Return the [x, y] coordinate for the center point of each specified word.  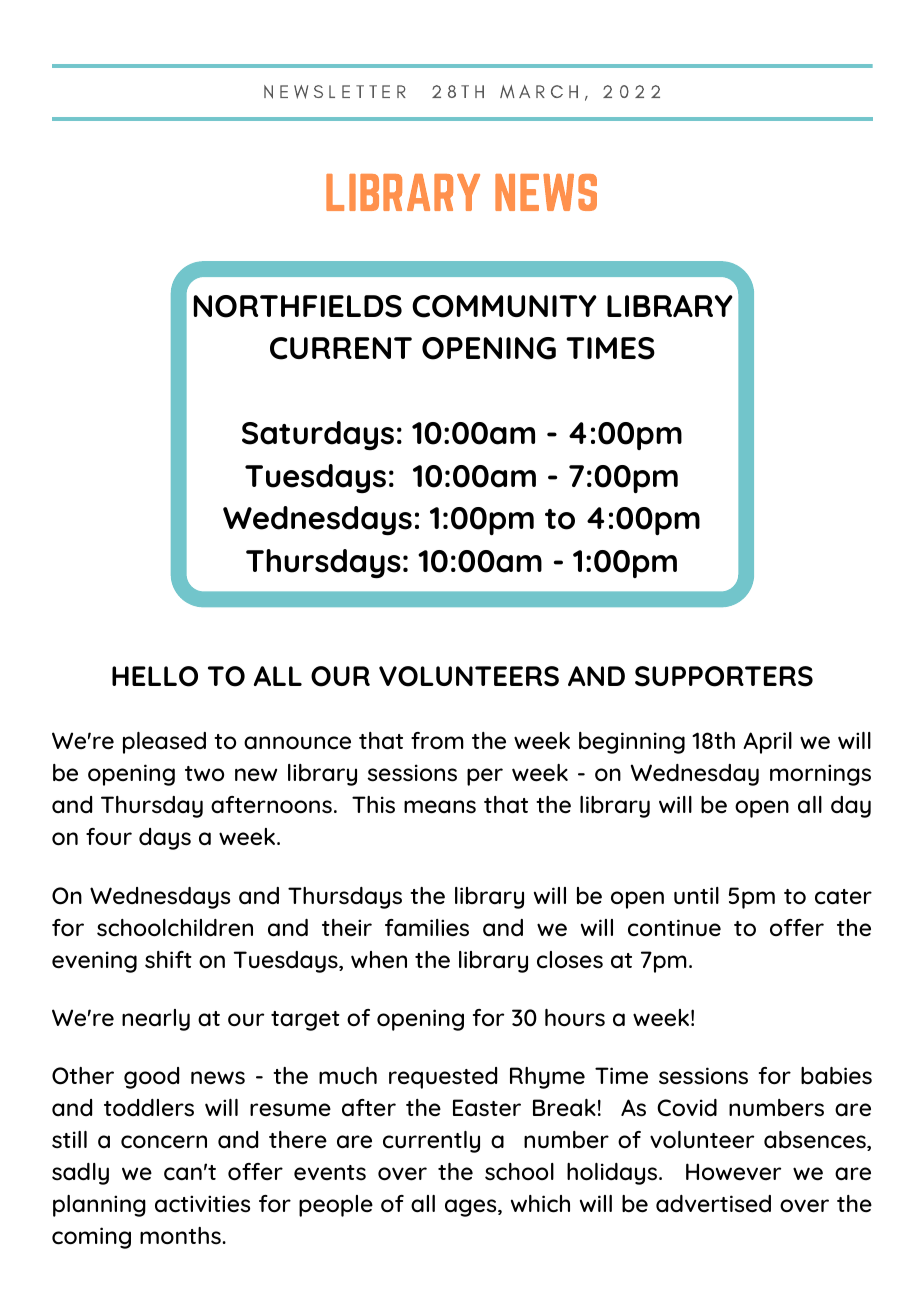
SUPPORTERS [724, 676]
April [767, 743]
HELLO [155, 676]
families [427, 928]
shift [168, 960]
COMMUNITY [504, 306]
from [437, 741]
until [696, 895]
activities [202, 1204]
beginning [632, 743]
